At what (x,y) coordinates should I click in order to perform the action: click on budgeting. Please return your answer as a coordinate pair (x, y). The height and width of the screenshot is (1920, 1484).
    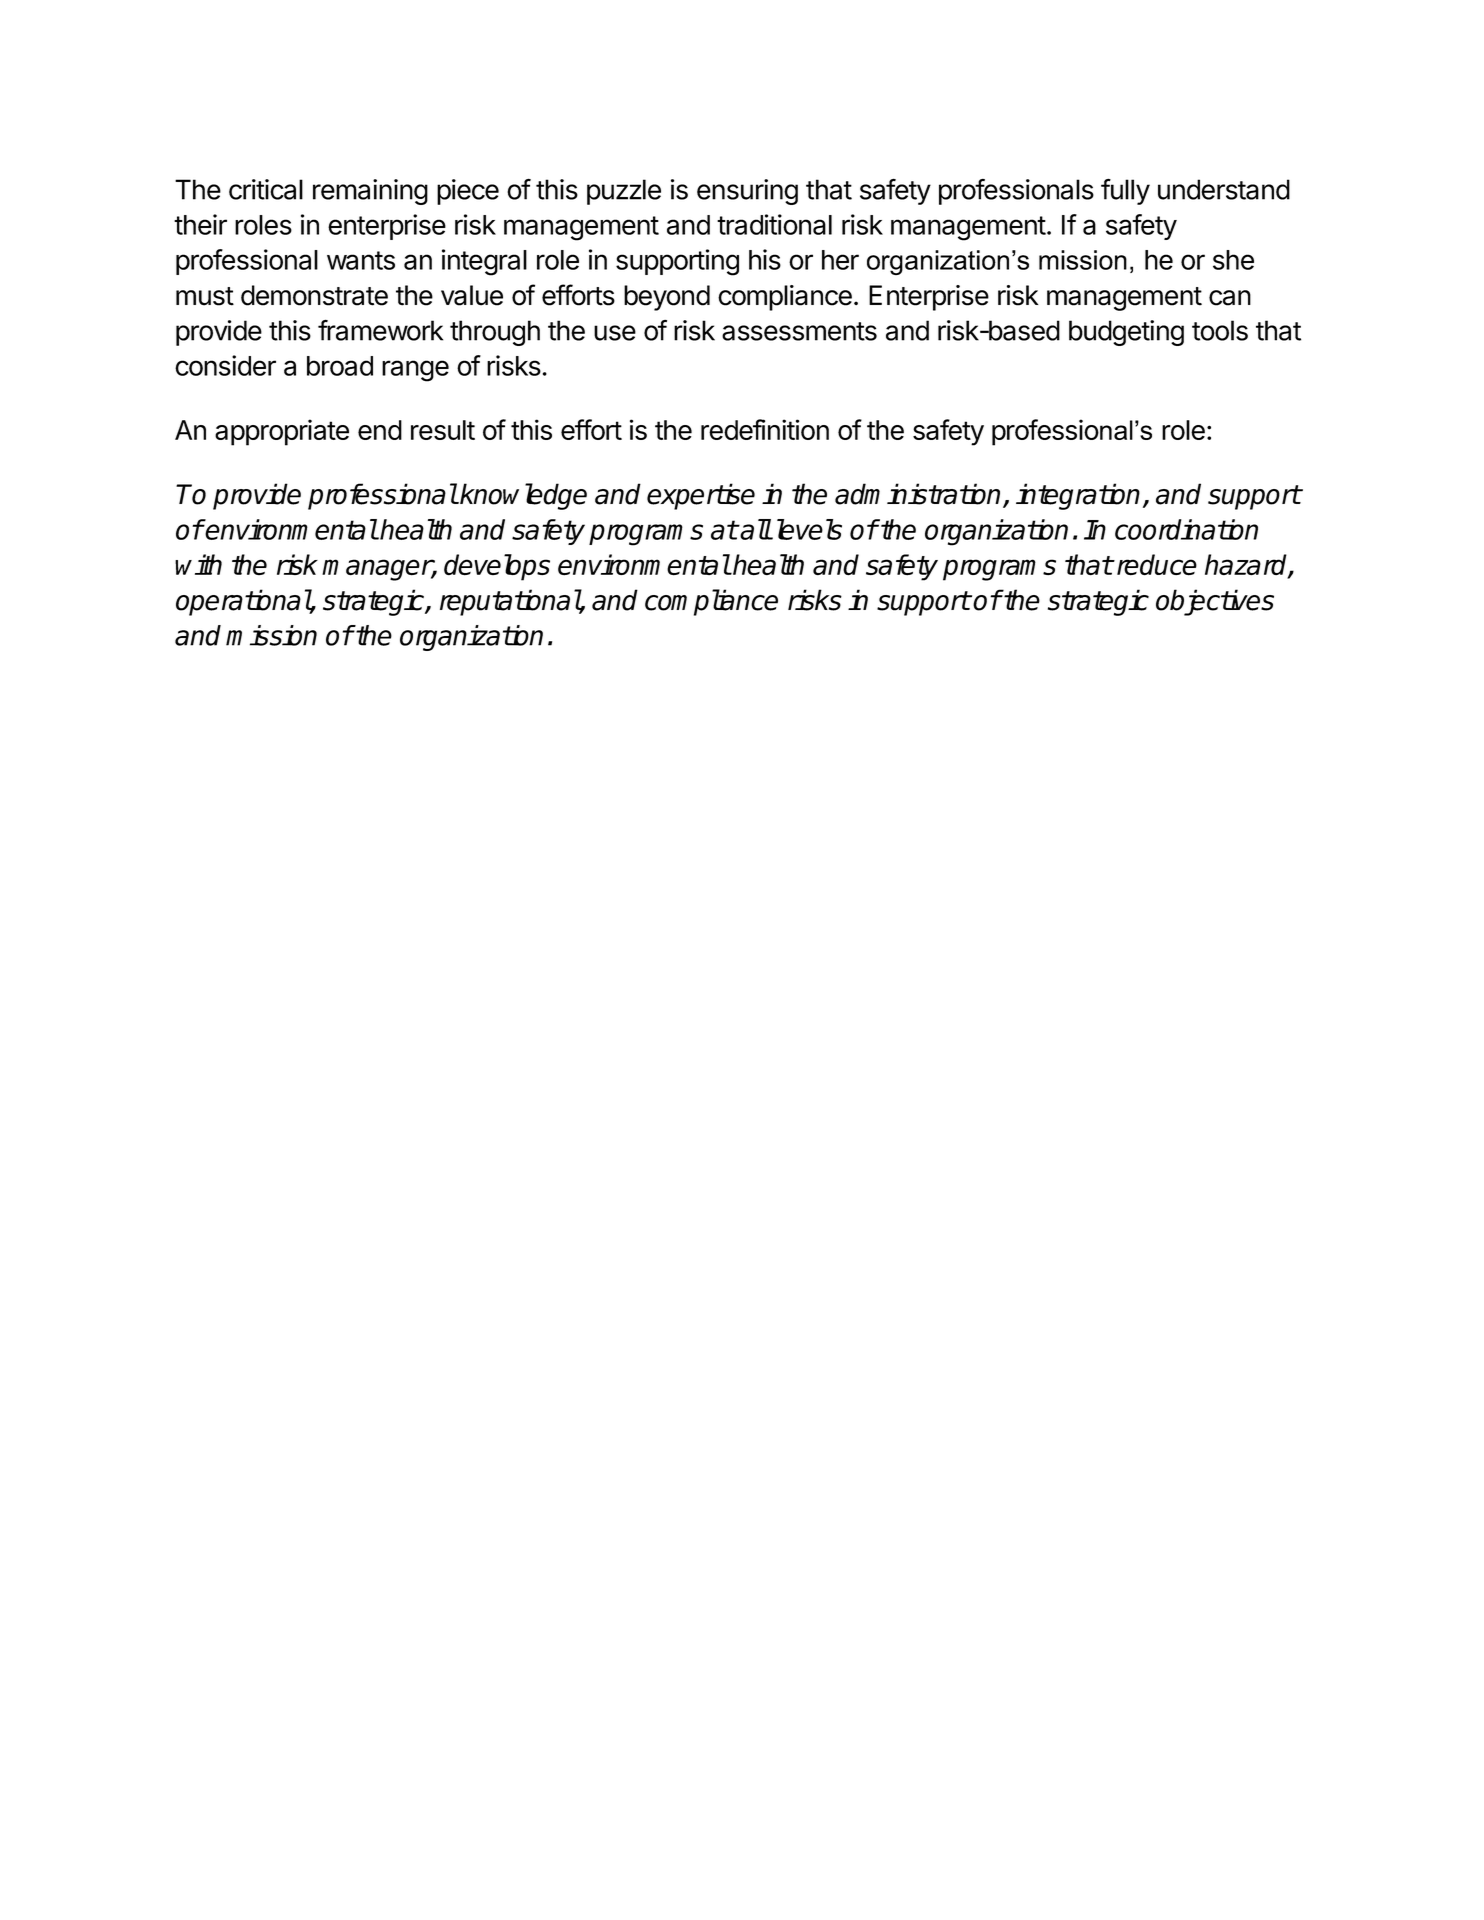
    Looking at the image, I should click on (1126, 333).
